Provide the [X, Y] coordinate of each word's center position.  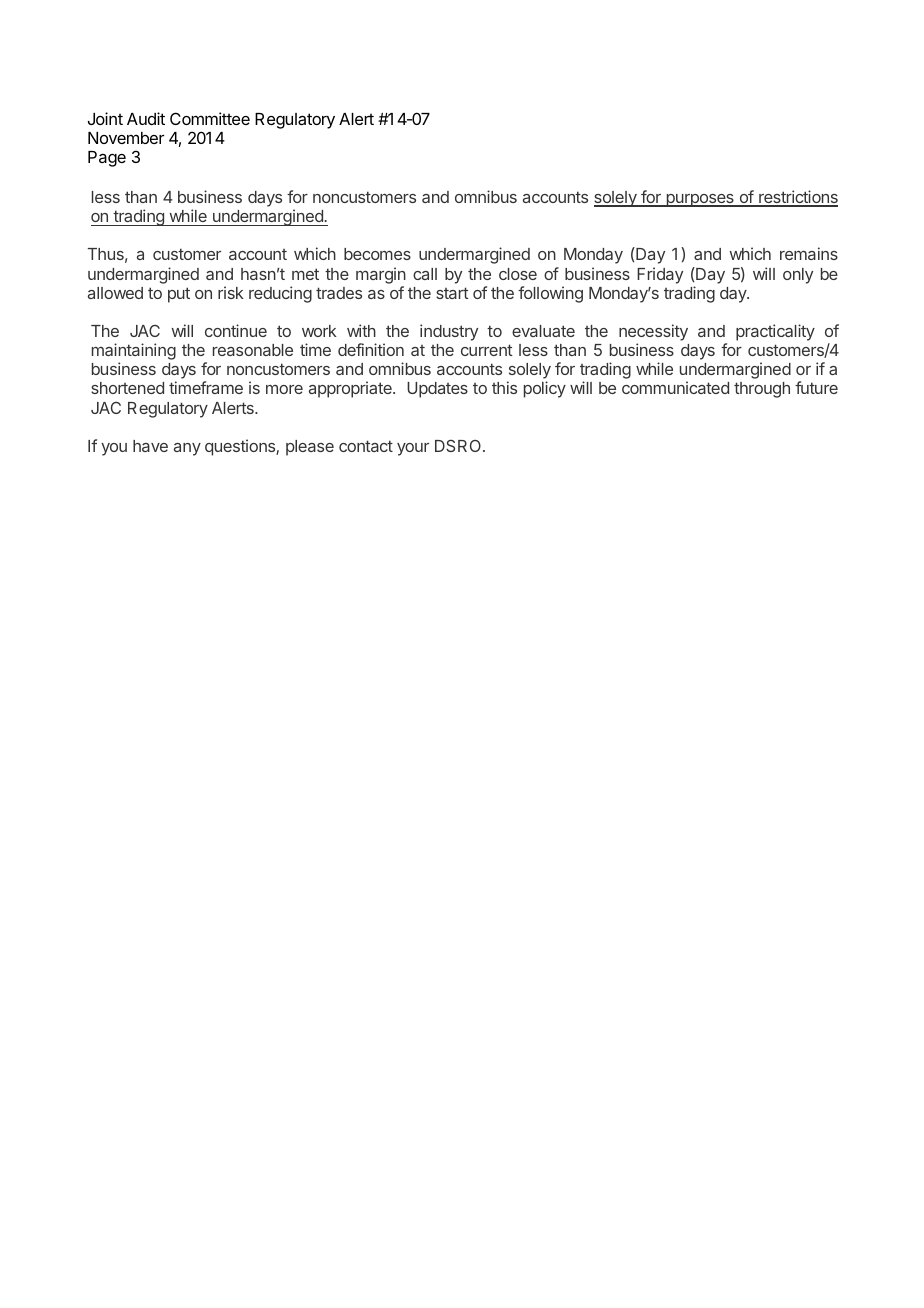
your [413, 449]
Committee [210, 118]
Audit [146, 118]
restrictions [797, 198]
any [187, 449]
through [762, 390]
